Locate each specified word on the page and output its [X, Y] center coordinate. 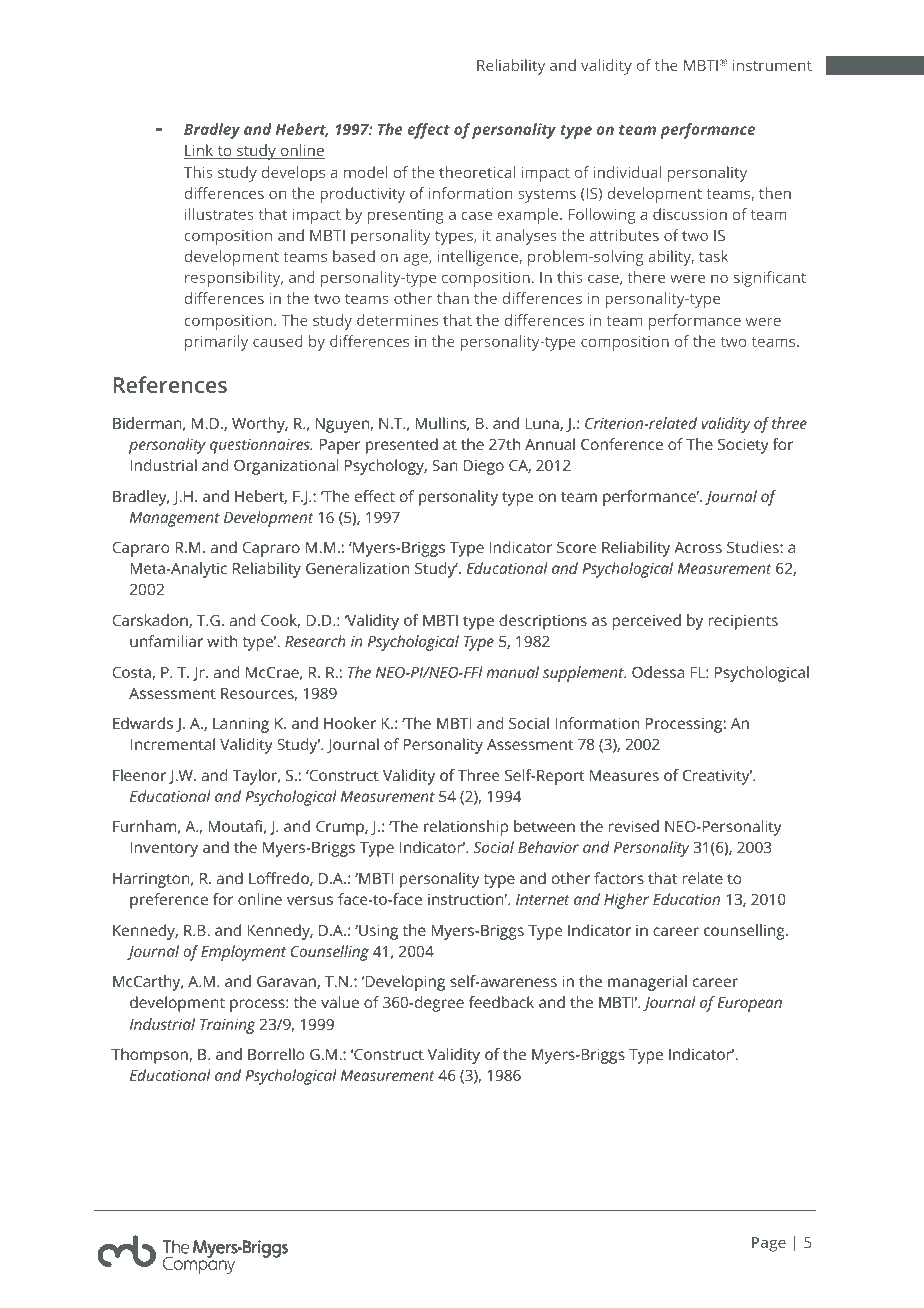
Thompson [149, 1056]
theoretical [477, 172]
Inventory [164, 849]
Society [743, 446]
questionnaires [261, 446]
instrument [772, 65]
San [445, 465]
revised [634, 826]
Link [200, 151]
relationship [466, 828]
